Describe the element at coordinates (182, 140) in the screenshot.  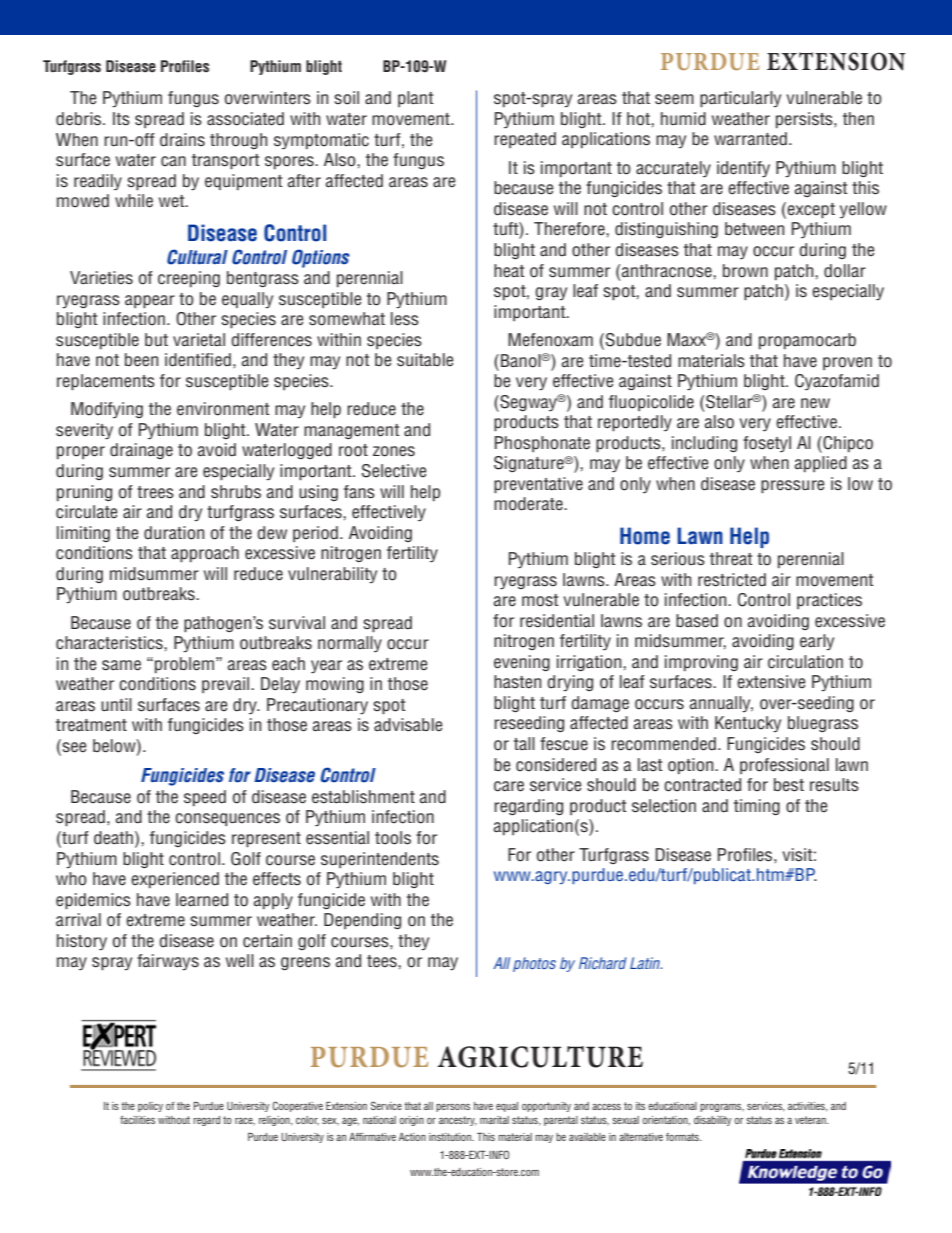
I see `drains` at that location.
